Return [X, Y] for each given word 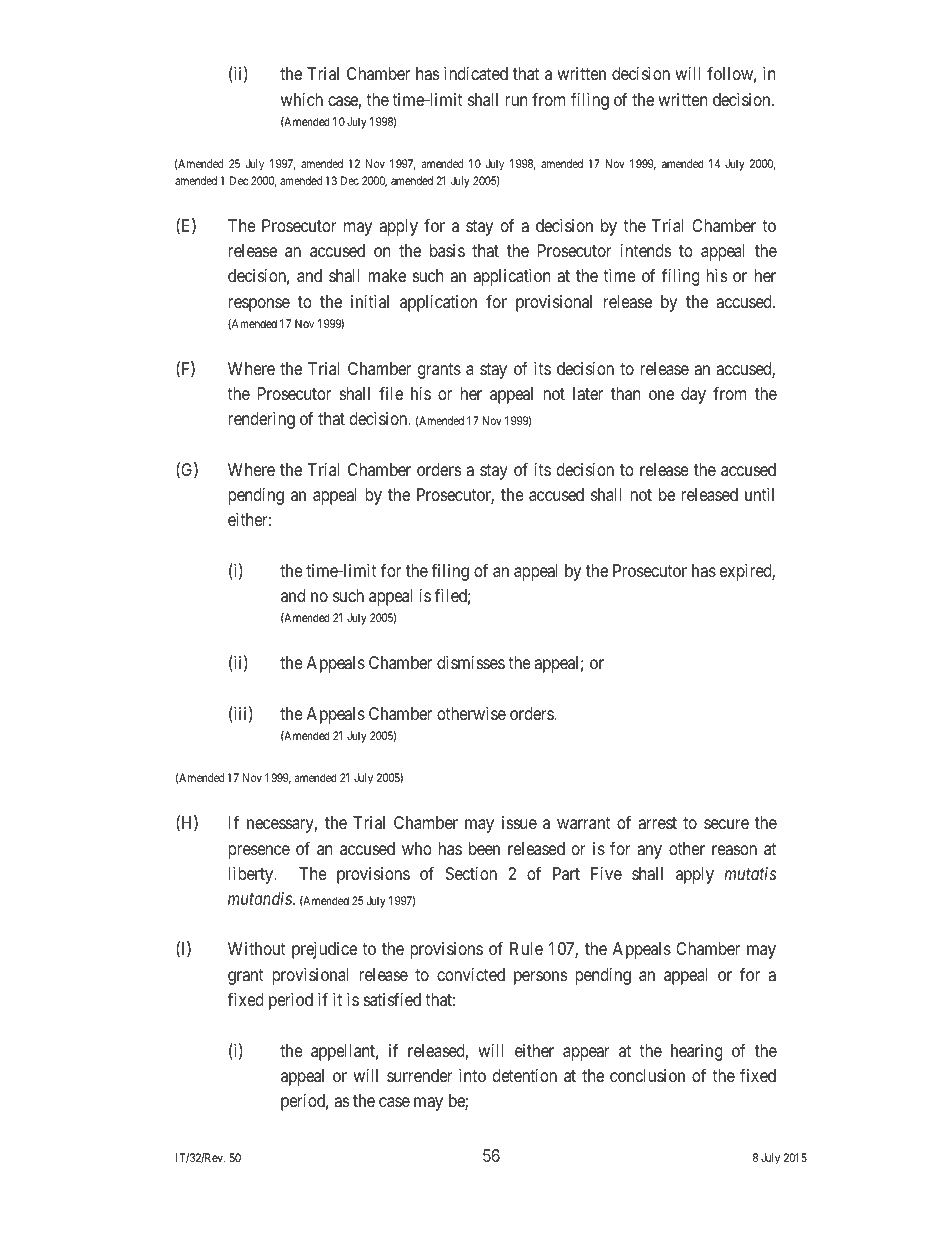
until [759, 494]
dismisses [471, 662]
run [516, 101]
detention [525, 1075]
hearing [697, 1052]
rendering [261, 420]
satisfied [392, 999]
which [302, 99]
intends [646, 250]
